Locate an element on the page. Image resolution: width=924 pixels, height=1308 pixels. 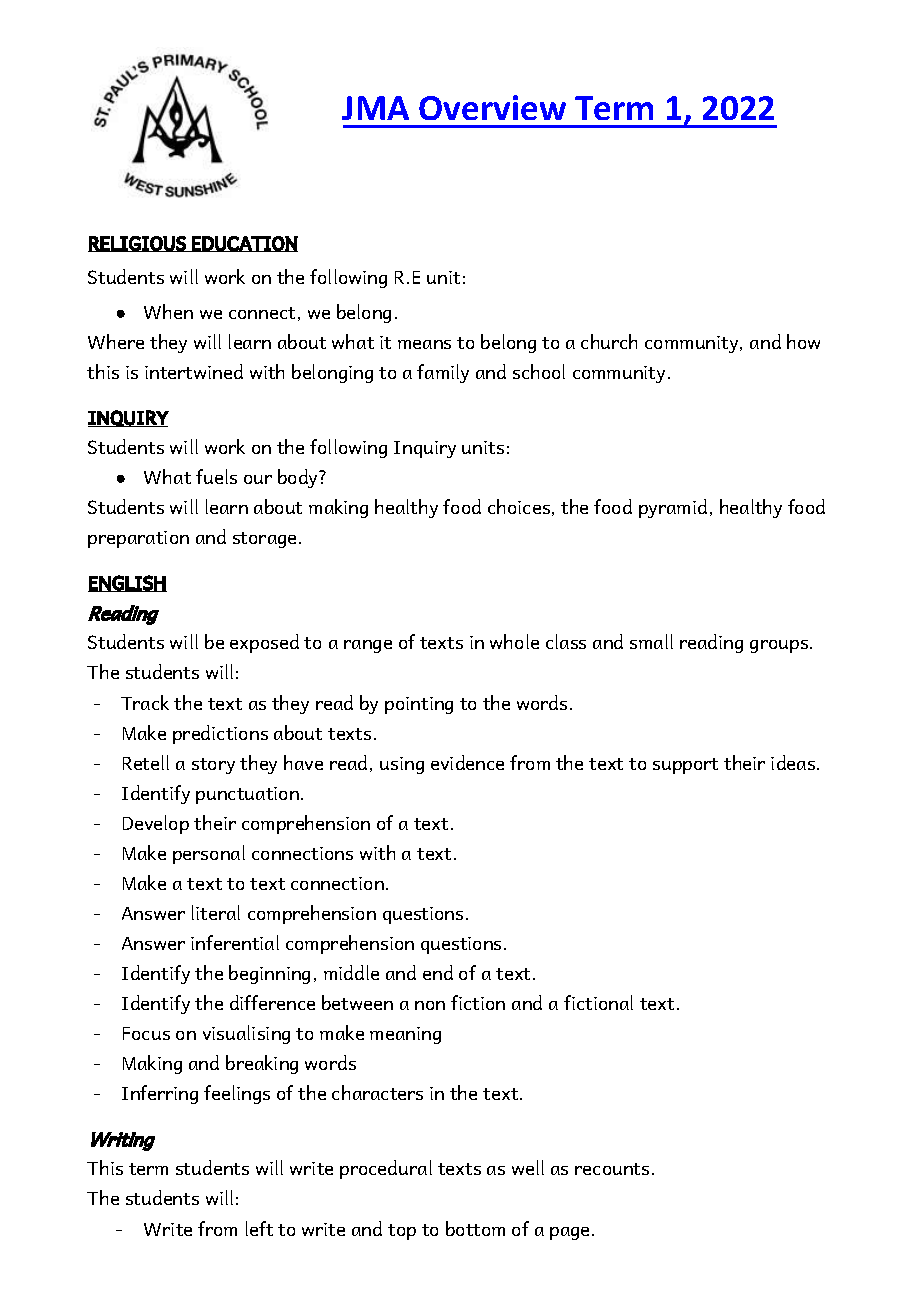
Track is located at coordinates (145, 702).
